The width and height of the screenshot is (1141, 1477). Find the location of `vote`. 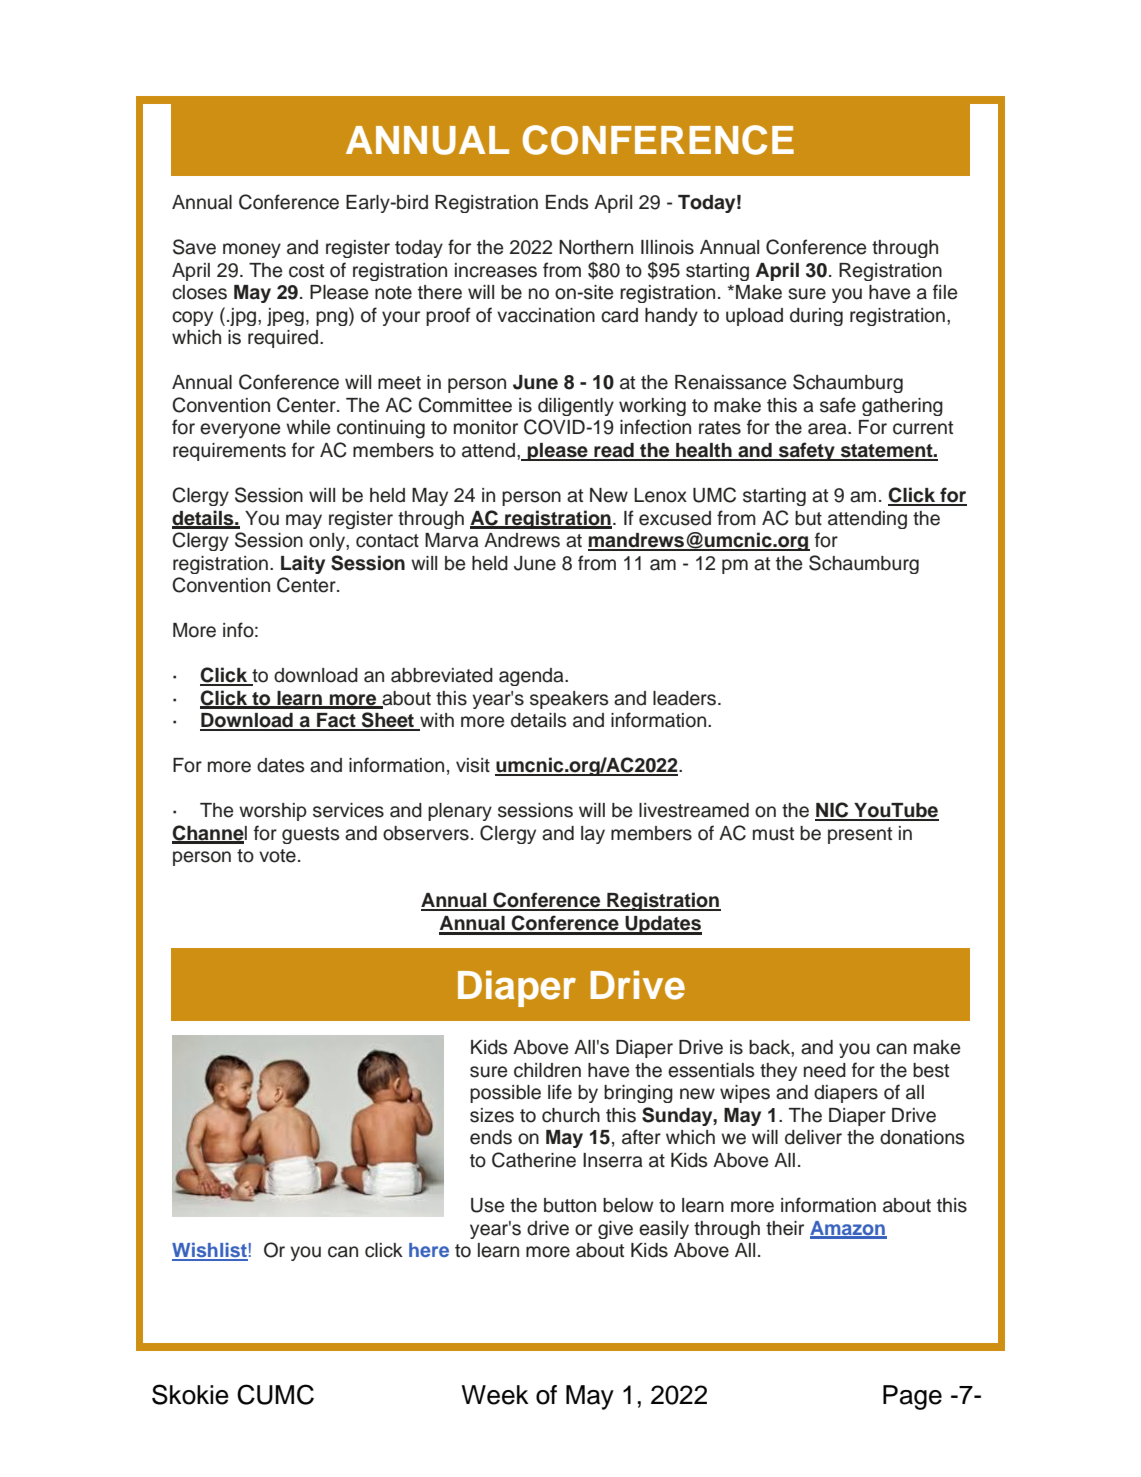

vote is located at coordinates (277, 856).
